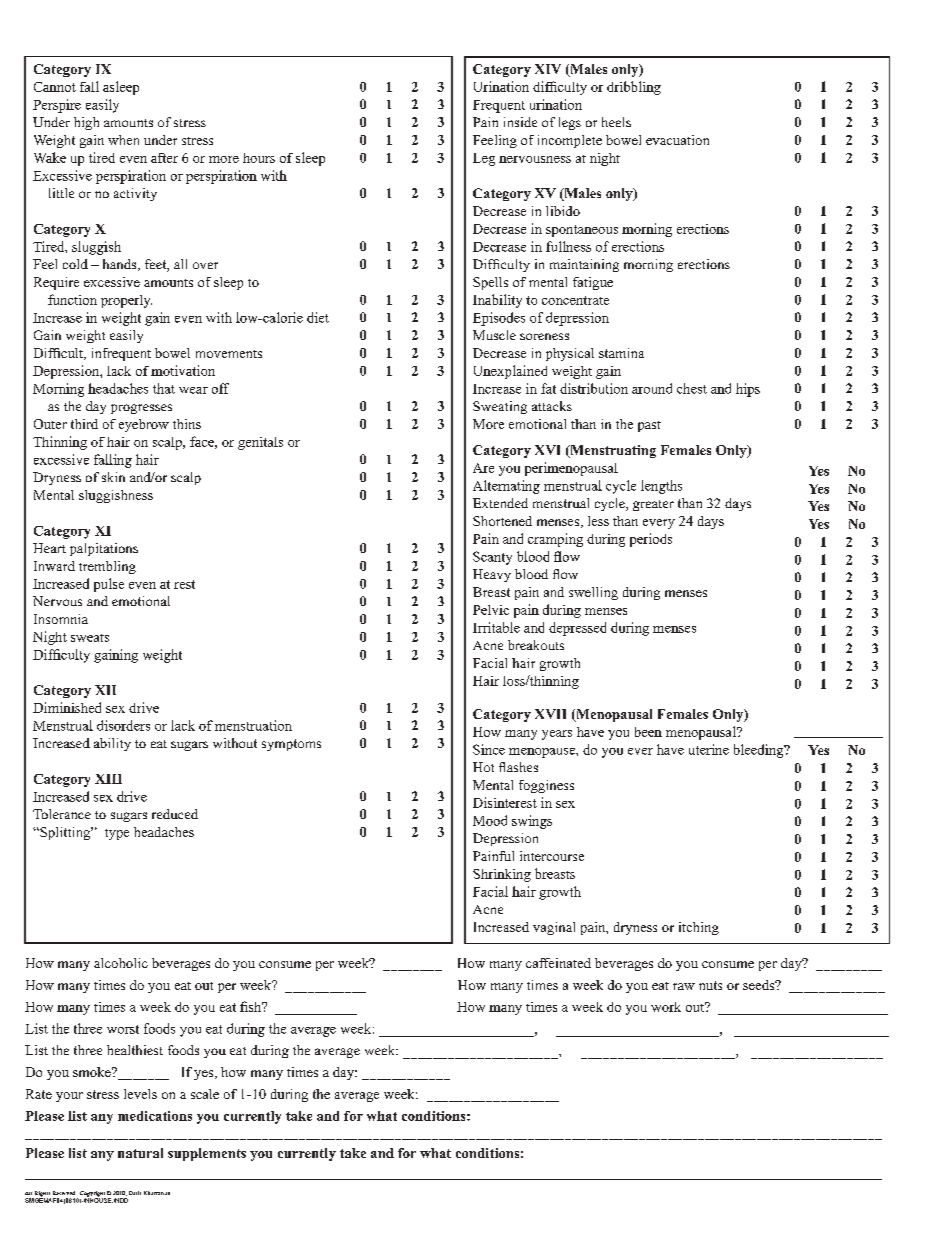  I want to click on Pelvic, so click(491, 610).
